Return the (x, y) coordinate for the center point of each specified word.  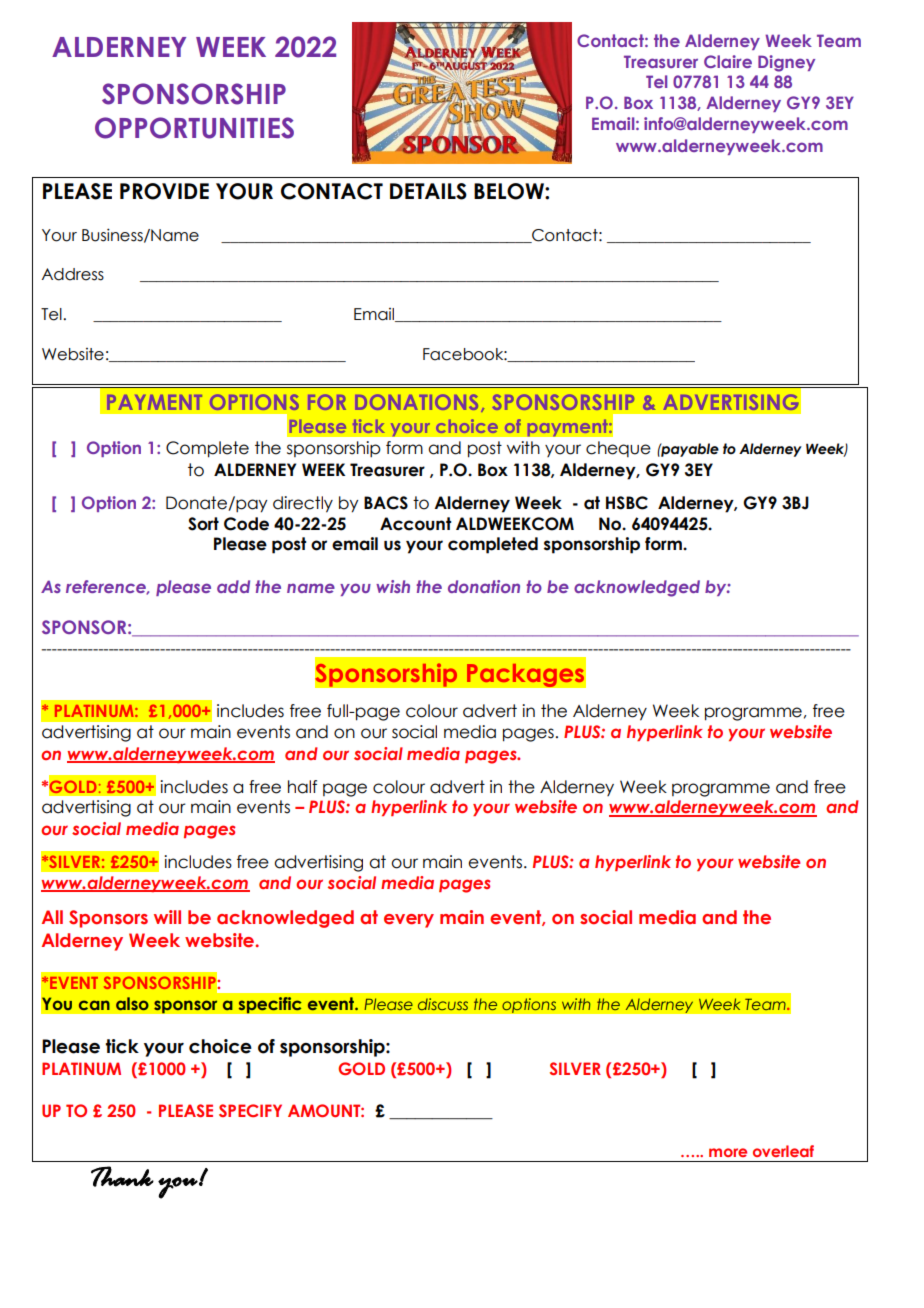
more (728, 1152)
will (167, 917)
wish (393, 586)
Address (73, 274)
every (409, 921)
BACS (386, 503)
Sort (203, 524)
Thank (122, 1176)
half (302, 787)
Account (415, 524)
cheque (618, 449)
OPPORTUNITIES (194, 128)
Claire (728, 61)
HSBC (627, 503)
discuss (443, 1004)
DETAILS (428, 191)
